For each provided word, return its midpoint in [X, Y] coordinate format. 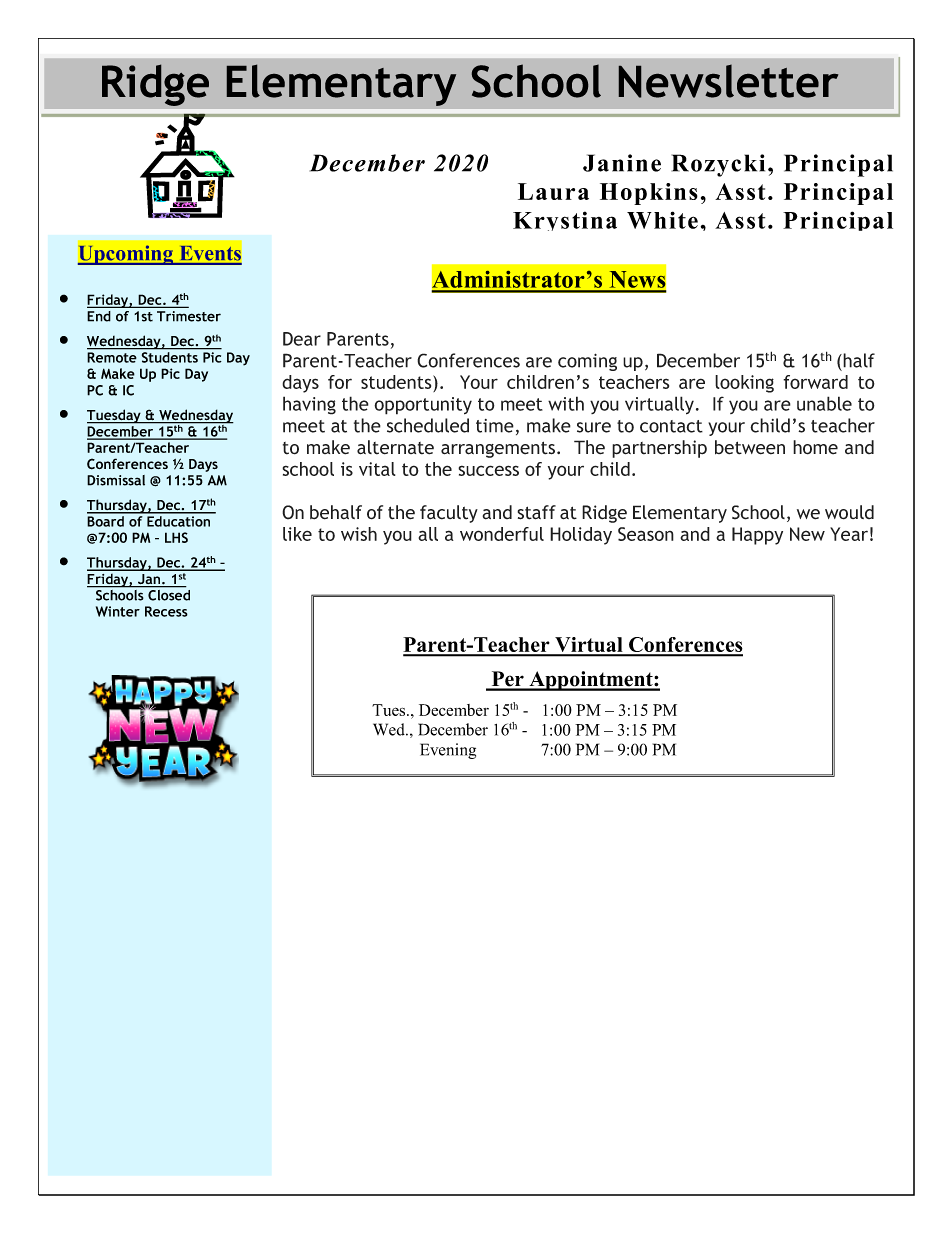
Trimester [189, 316]
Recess [166, 611]
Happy [757, 536]
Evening [448, 751]
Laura [553, 191]
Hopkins [649, 194]
